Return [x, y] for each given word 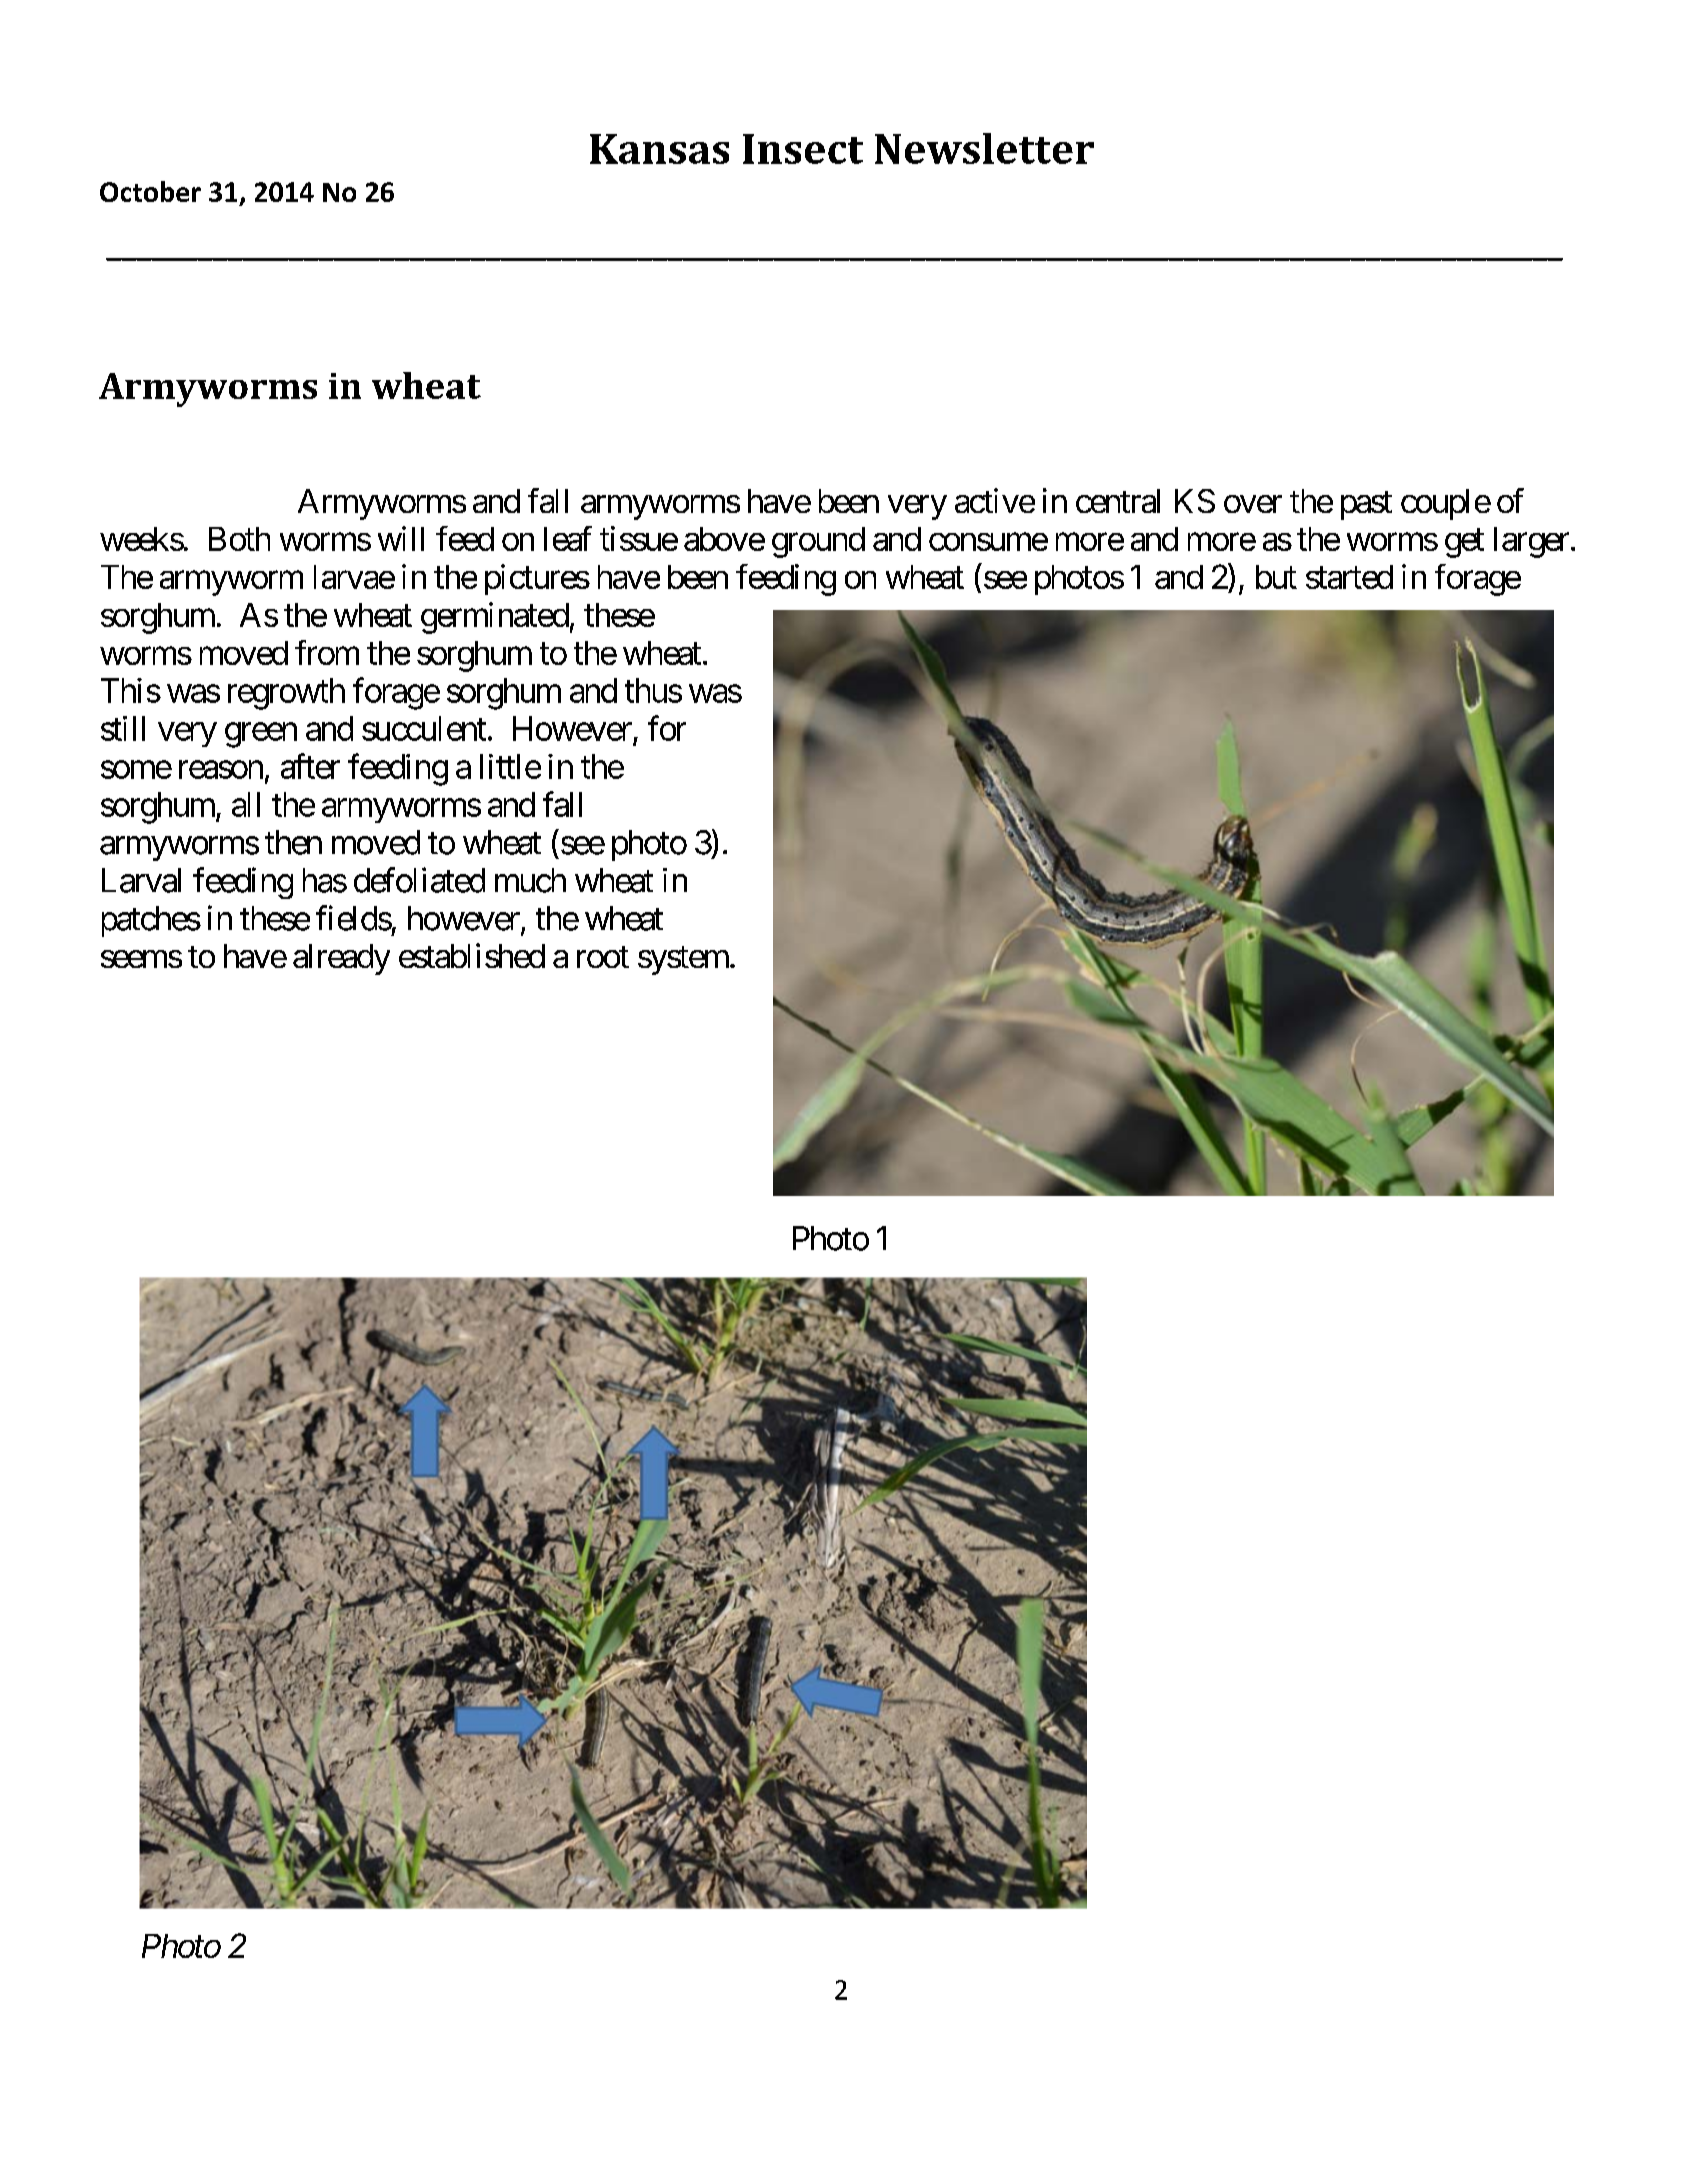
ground [818, 542]
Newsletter [984, 148]
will [401, 538]
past [1366, 505]
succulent [424, 728]
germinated [495, 618]
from [327, 652]
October [150, 191]
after [310, 766]
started [1349, 577]
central [1118, 501]
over [1253, 504]
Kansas [659, 149]
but [1276, 577]
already [341, 959]
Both [239, 539]
